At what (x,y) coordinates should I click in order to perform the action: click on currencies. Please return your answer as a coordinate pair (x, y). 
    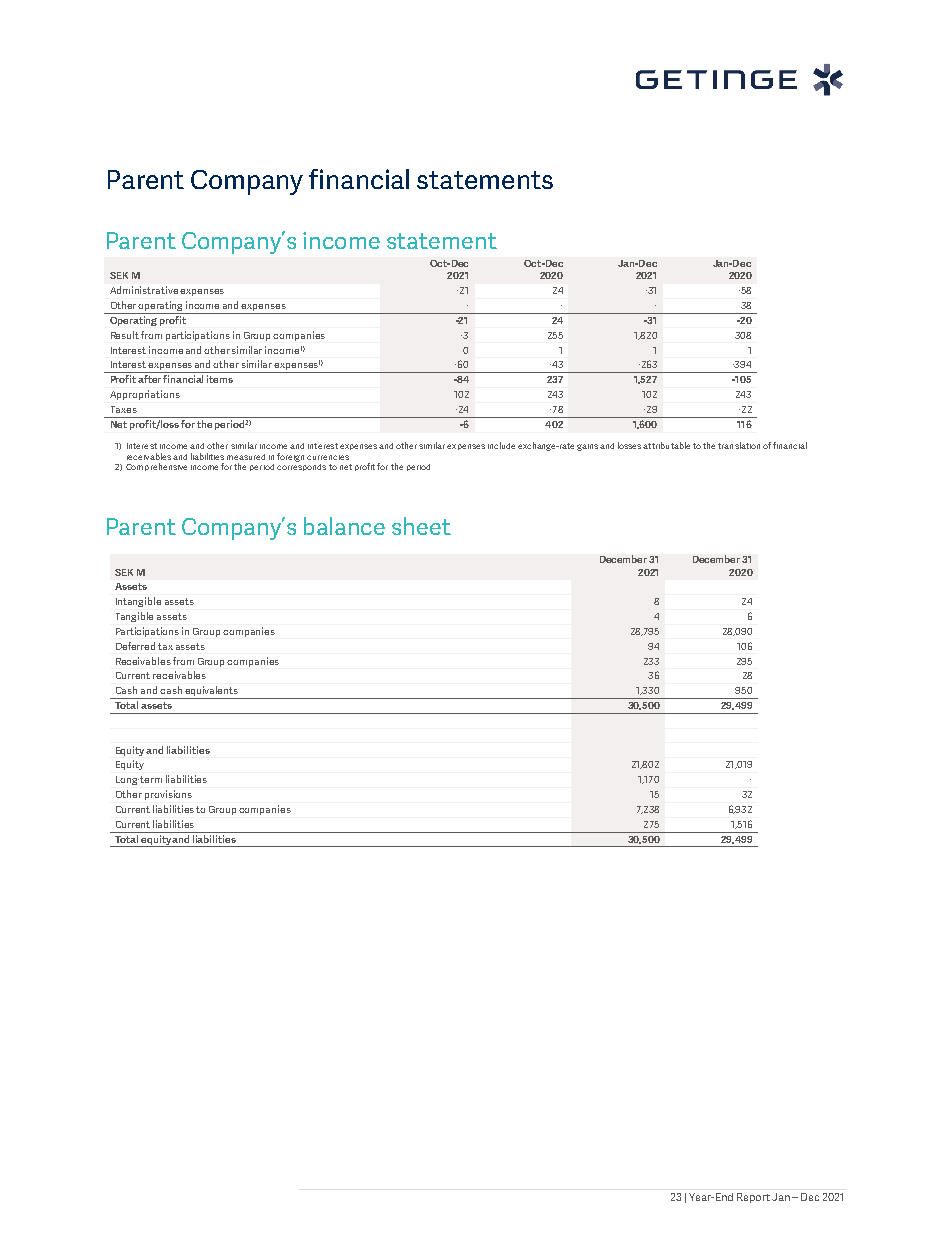
    Looking at the image, I should click on (328, 457).
